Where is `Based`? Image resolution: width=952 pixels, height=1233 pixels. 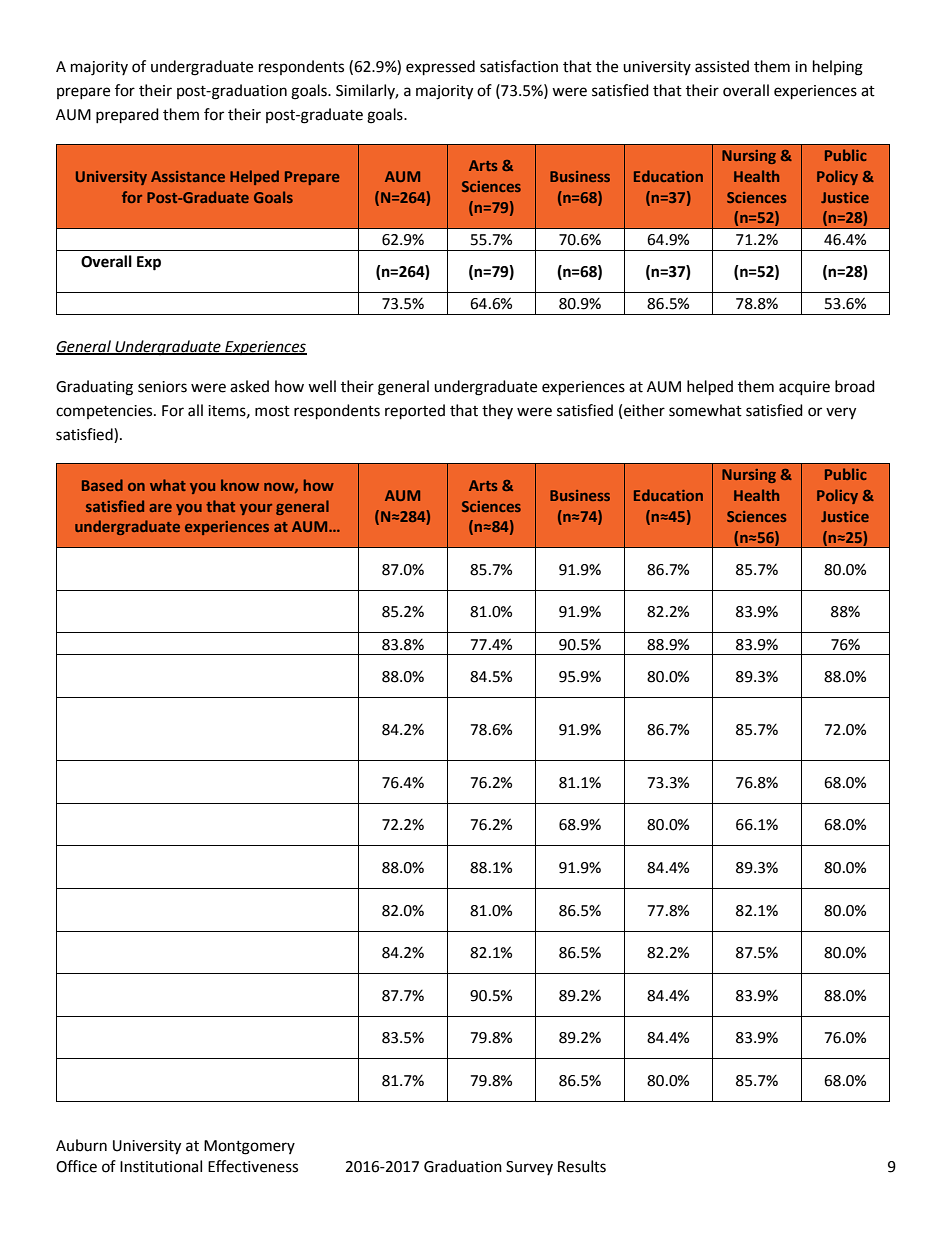
Based is located at coordinates (102, 485).
